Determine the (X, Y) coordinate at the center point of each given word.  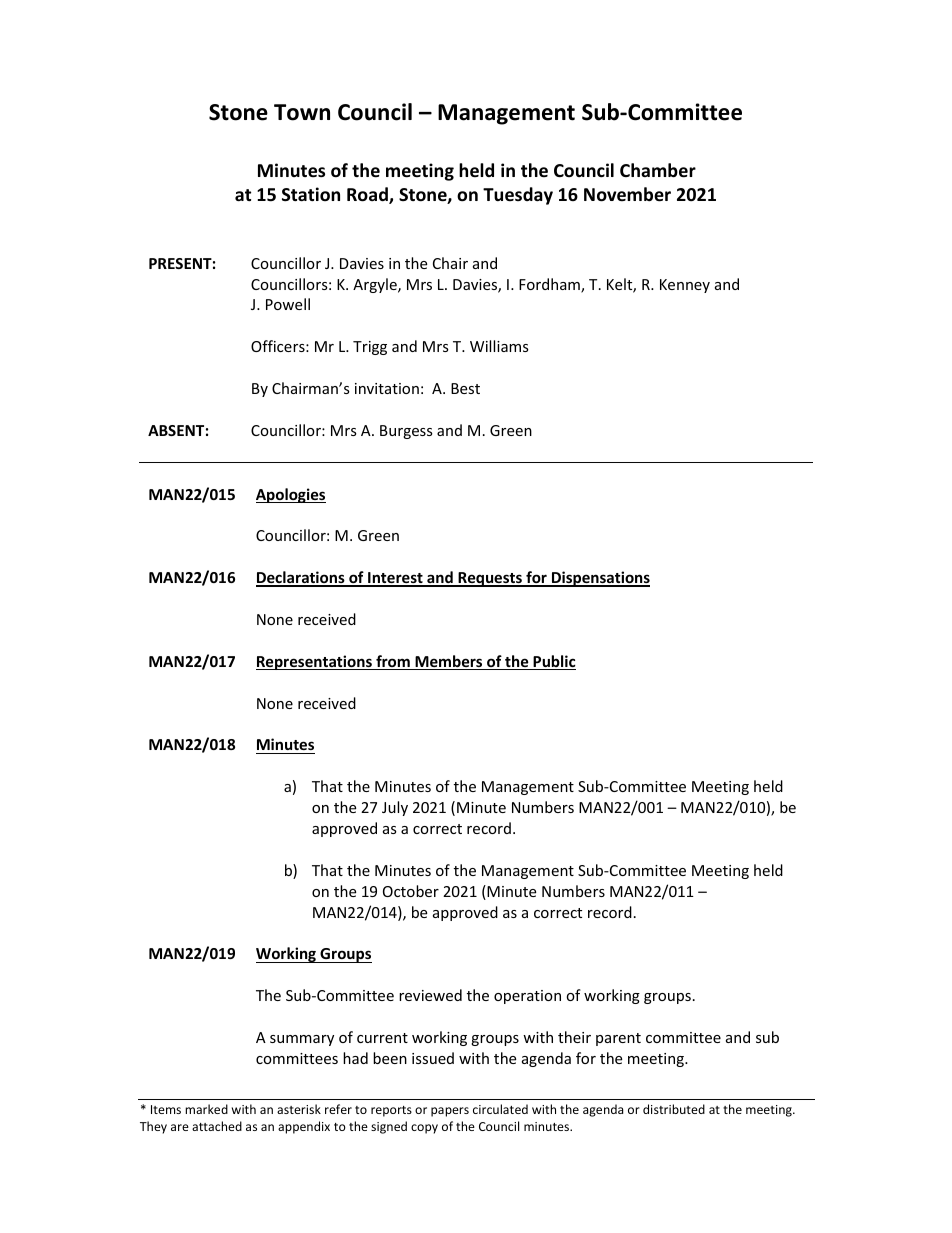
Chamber (658, 170)
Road (368, 195)
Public (553, 662)
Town (302, 112)
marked (206, 1109)
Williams (499, 346)
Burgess (406, 432)
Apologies (291, 495)
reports (391, 1111)
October (411, 891)
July (395, 808)
